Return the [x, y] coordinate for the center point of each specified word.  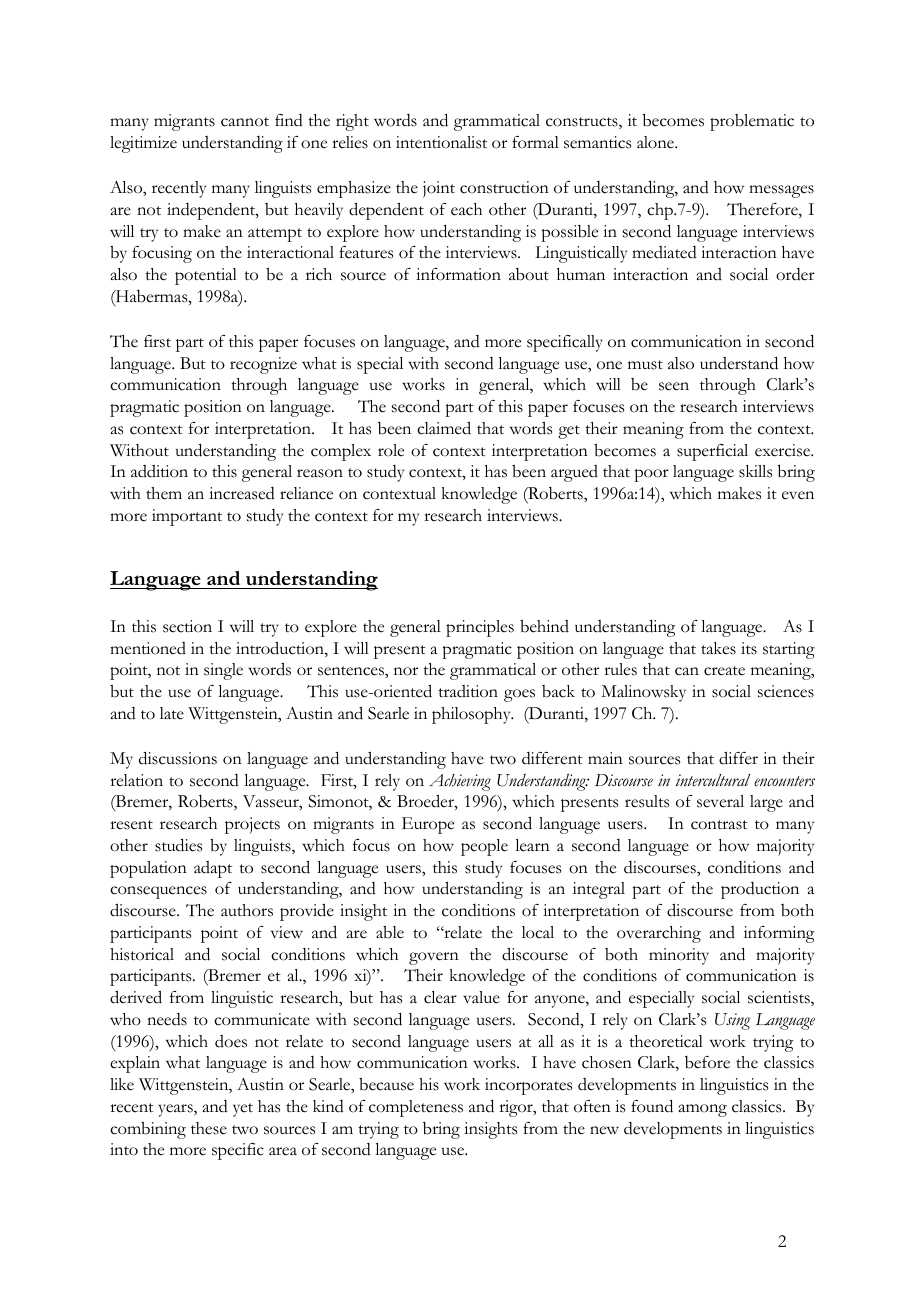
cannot [245, 122]
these [209, 1128]
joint [439, 189]
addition [159, 471]
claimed [444, 428]
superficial [712, 452]
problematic [752, 122]
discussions [178, 758]
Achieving [460, 782]
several [720, 801]
